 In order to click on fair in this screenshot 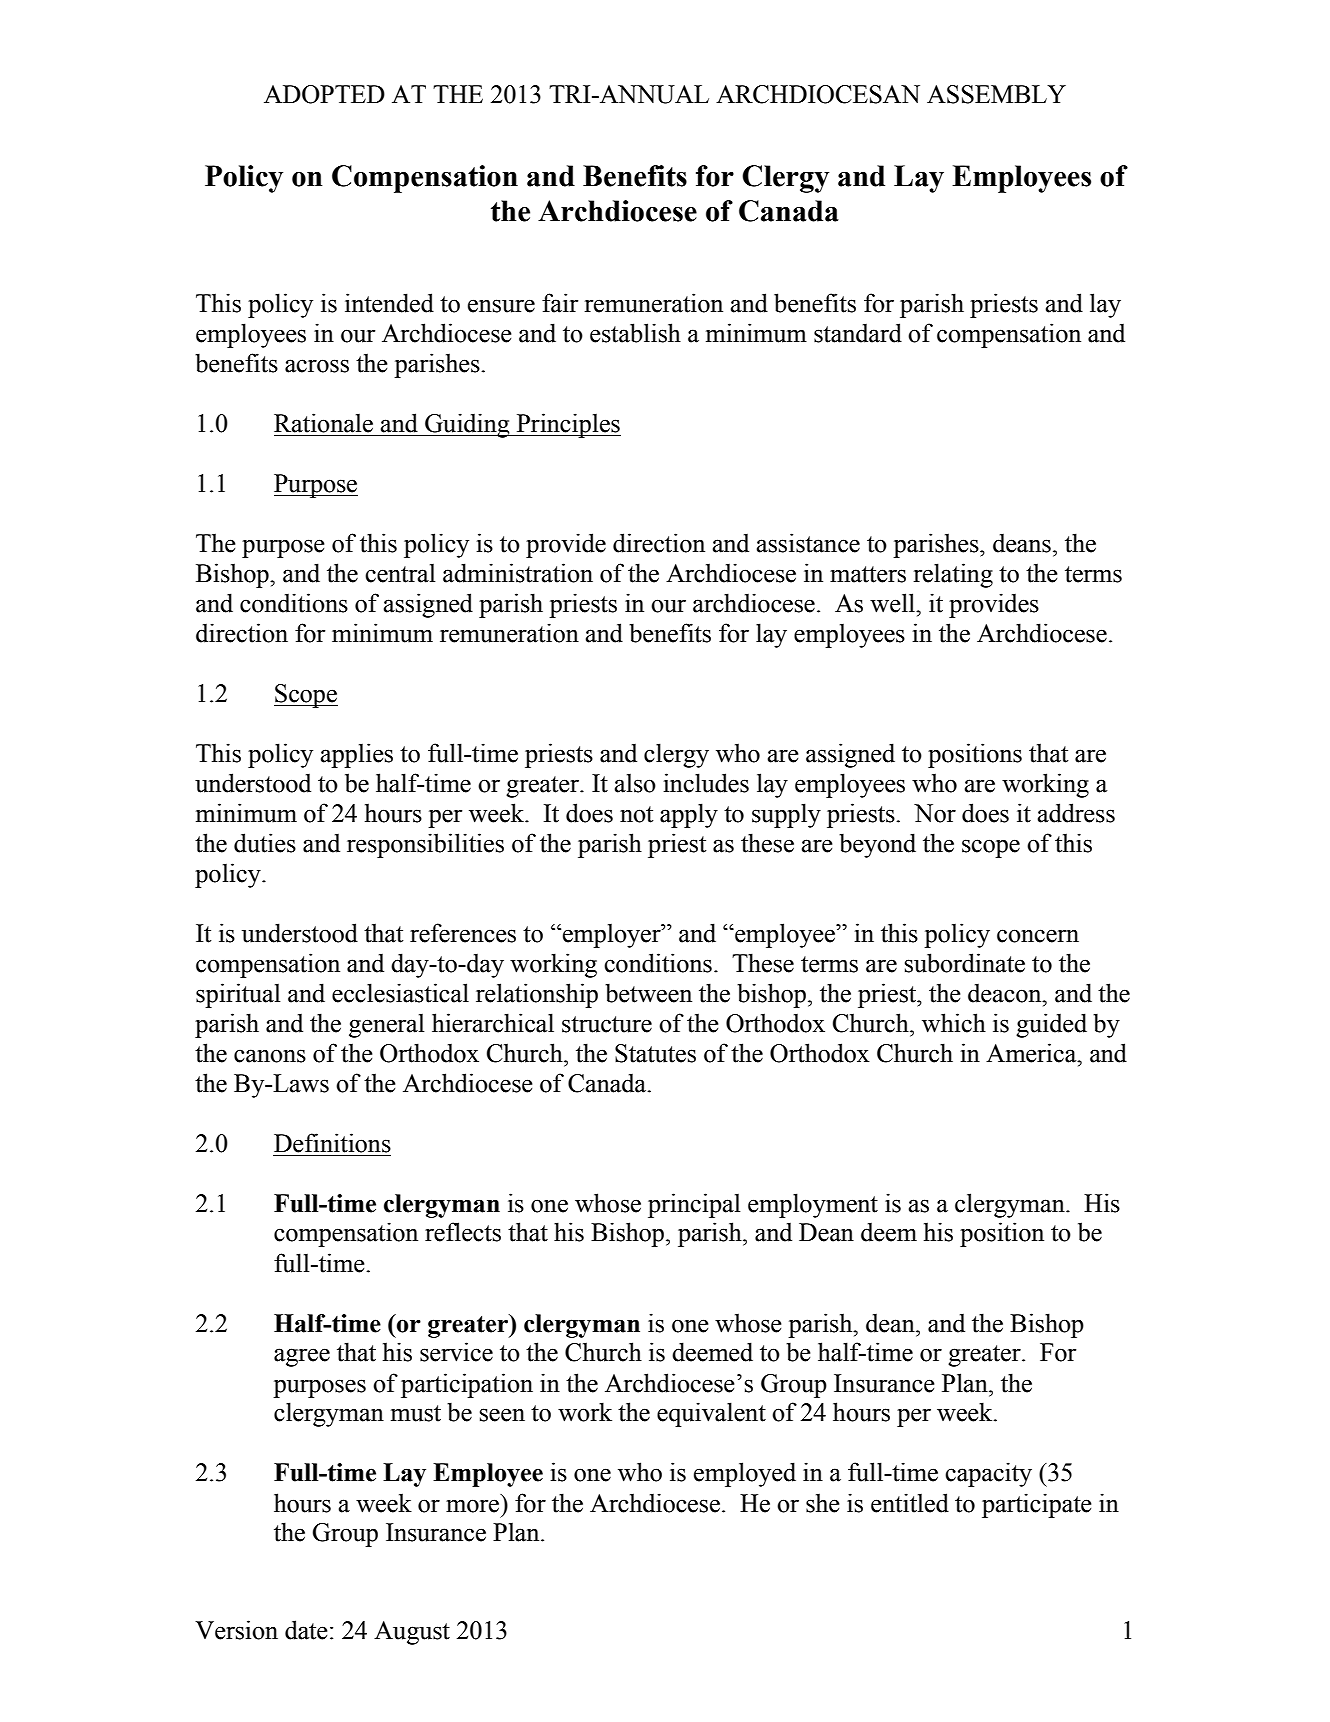, I will do `click(560, 303)`.
